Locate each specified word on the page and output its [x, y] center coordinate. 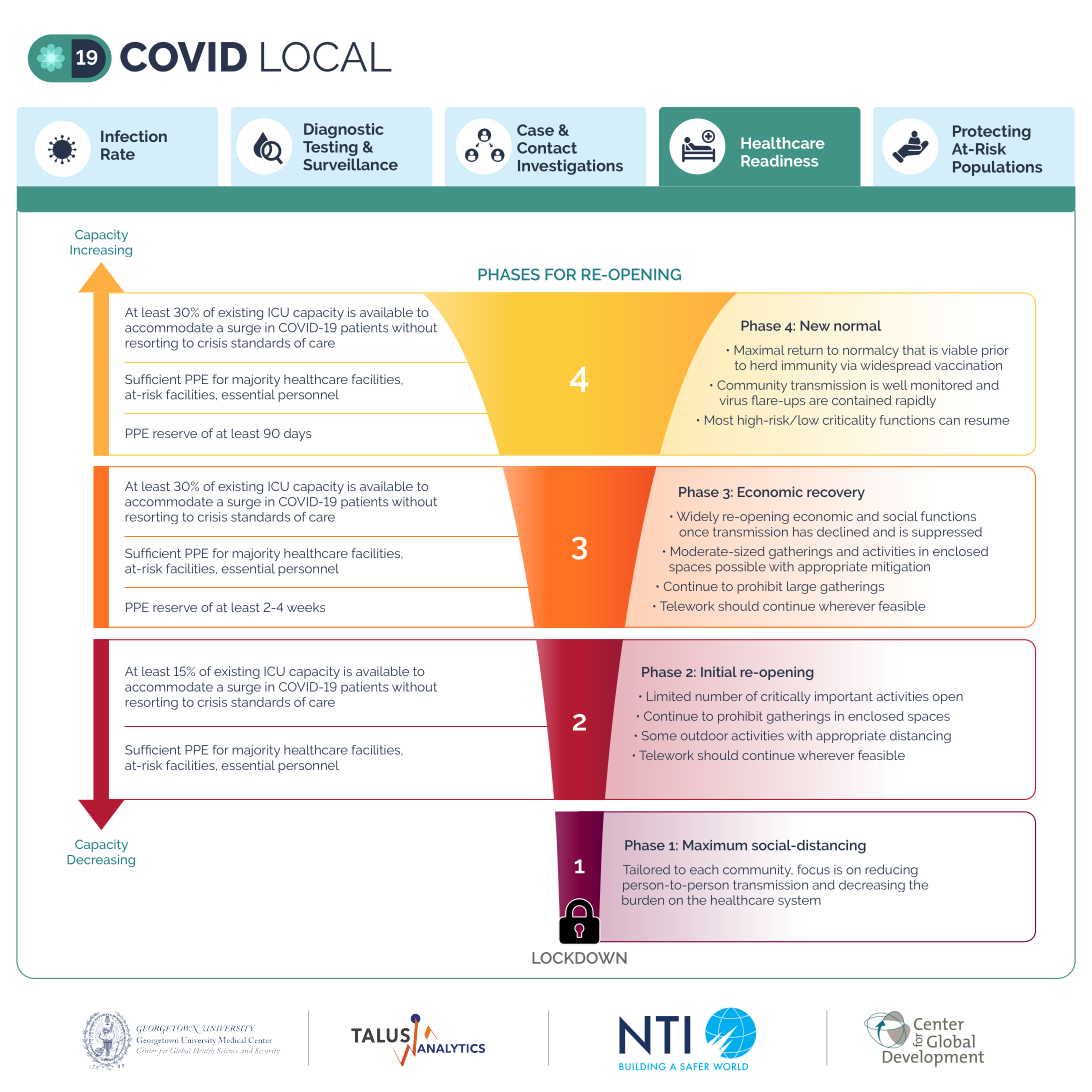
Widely [698, 517]
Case [535, 130]
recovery [836, 494]
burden [643, 900]
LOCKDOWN [579, 958]
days [298, 434]
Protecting [992, 133]
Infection [134, 136]
